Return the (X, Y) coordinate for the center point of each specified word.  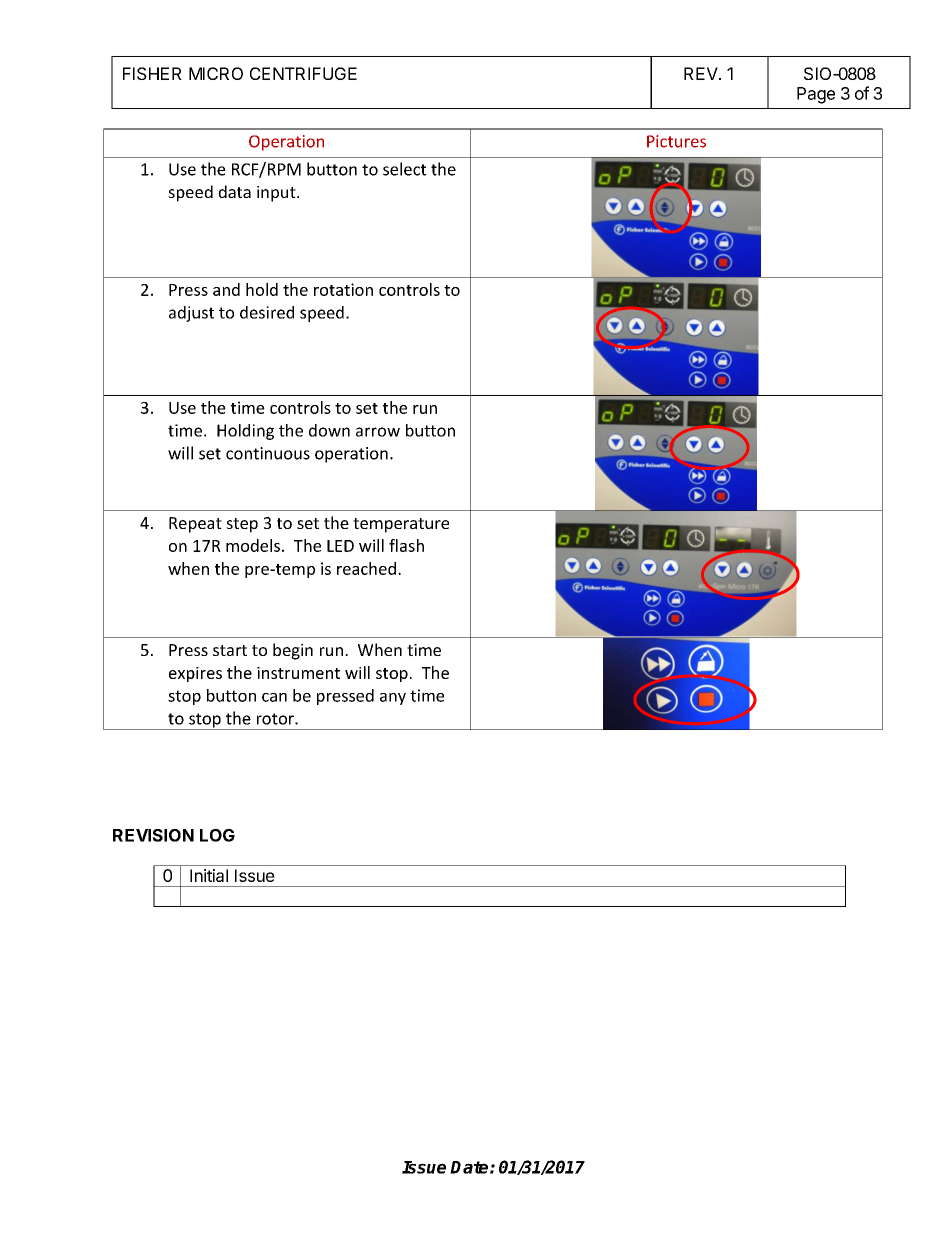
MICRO (216, 73)
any (393, 699)
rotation (343, 289)
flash (406, 545)
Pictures (676, 141)
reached (366, 568)
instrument (298, 673)
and (226, 289)
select (404, 169)
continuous (268, 453)
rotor (276, 719)
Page (816, 95)
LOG (217, 835)
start (230, 650)
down (329, 430)
